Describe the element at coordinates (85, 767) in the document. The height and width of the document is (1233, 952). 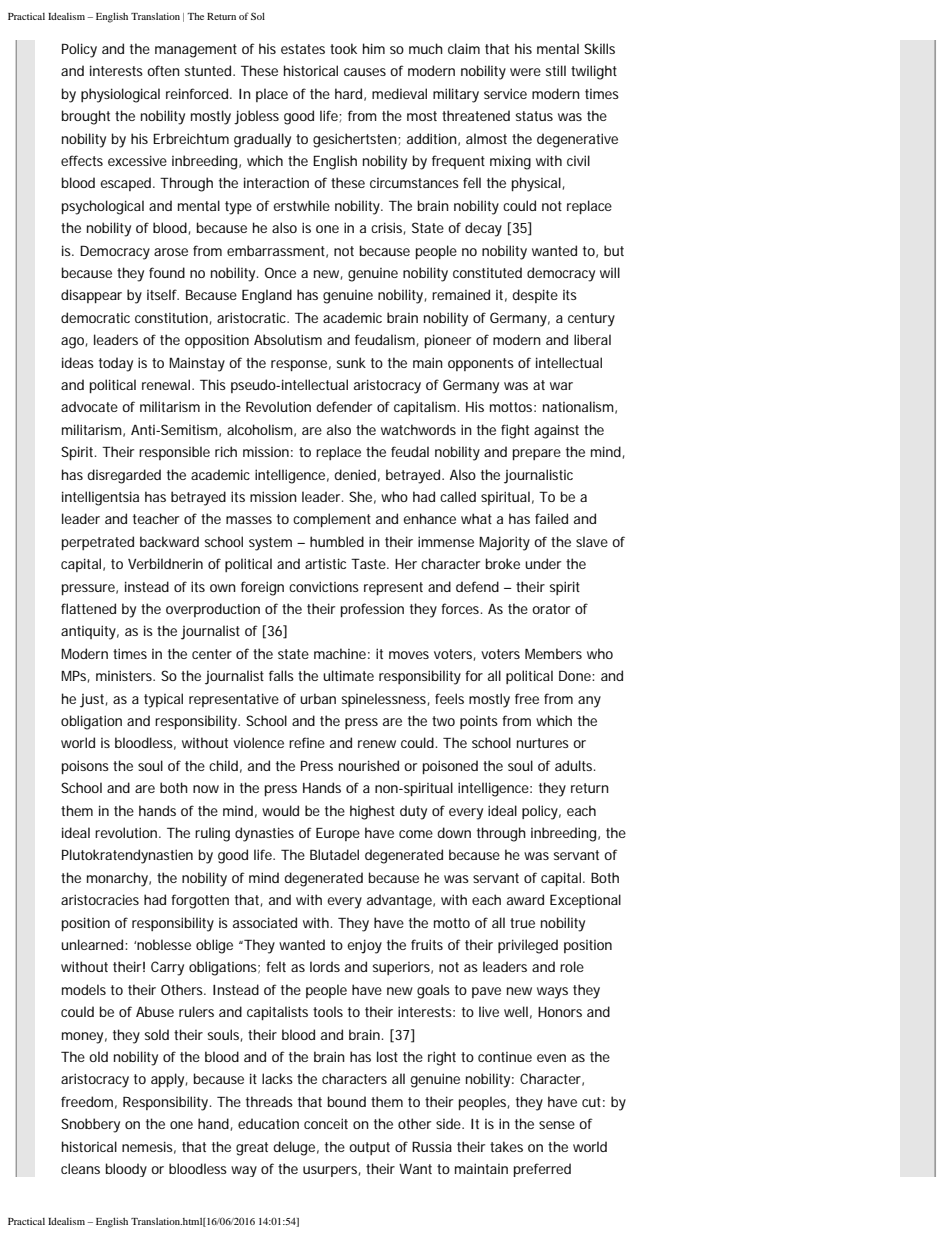
I see `poisons` at that location.
